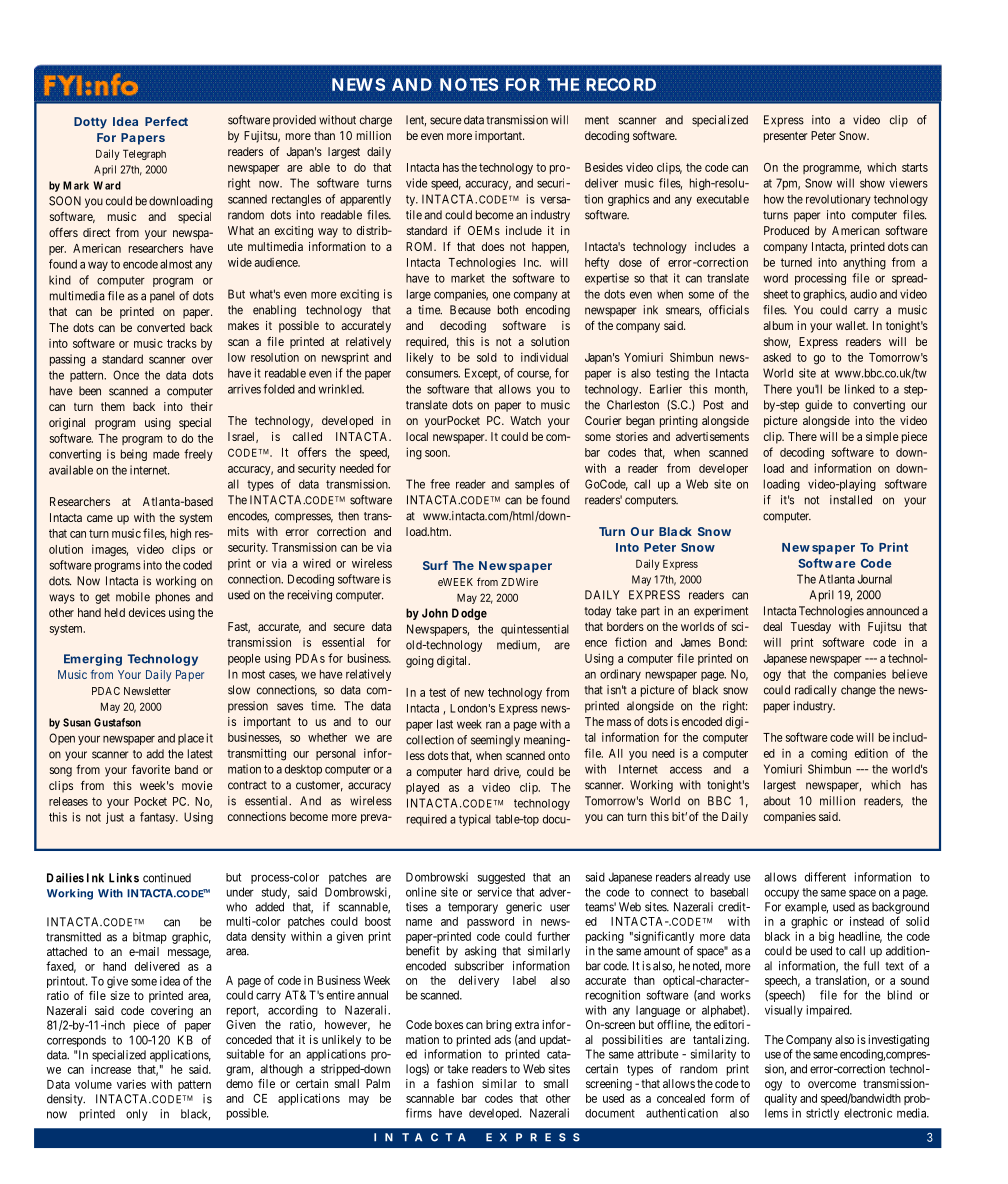  What do you see at coordinates (882, 438) in the document?
I see `simple` at bounding box center [882, 438].
